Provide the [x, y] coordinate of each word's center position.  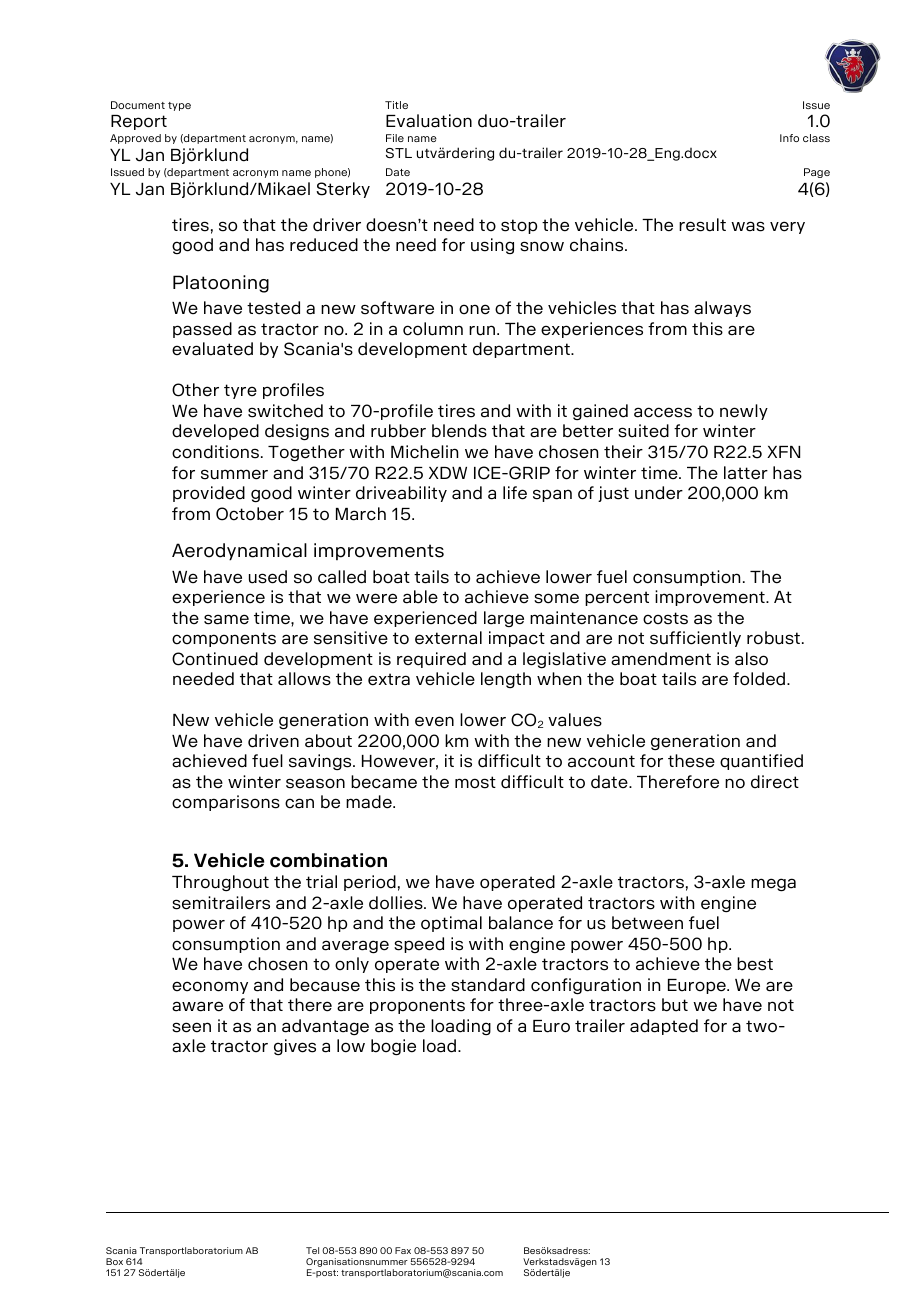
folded [759, 679]
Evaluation [429, 121]
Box [114, 1261]
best [755, 964]
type [179, 106]
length [506, 680]
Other [195, 390]
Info [789, 138]
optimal [451, 924]
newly [744, 412]
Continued [215, 659]
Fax [403, 1250]
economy [210, 987]
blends [459, 431]
